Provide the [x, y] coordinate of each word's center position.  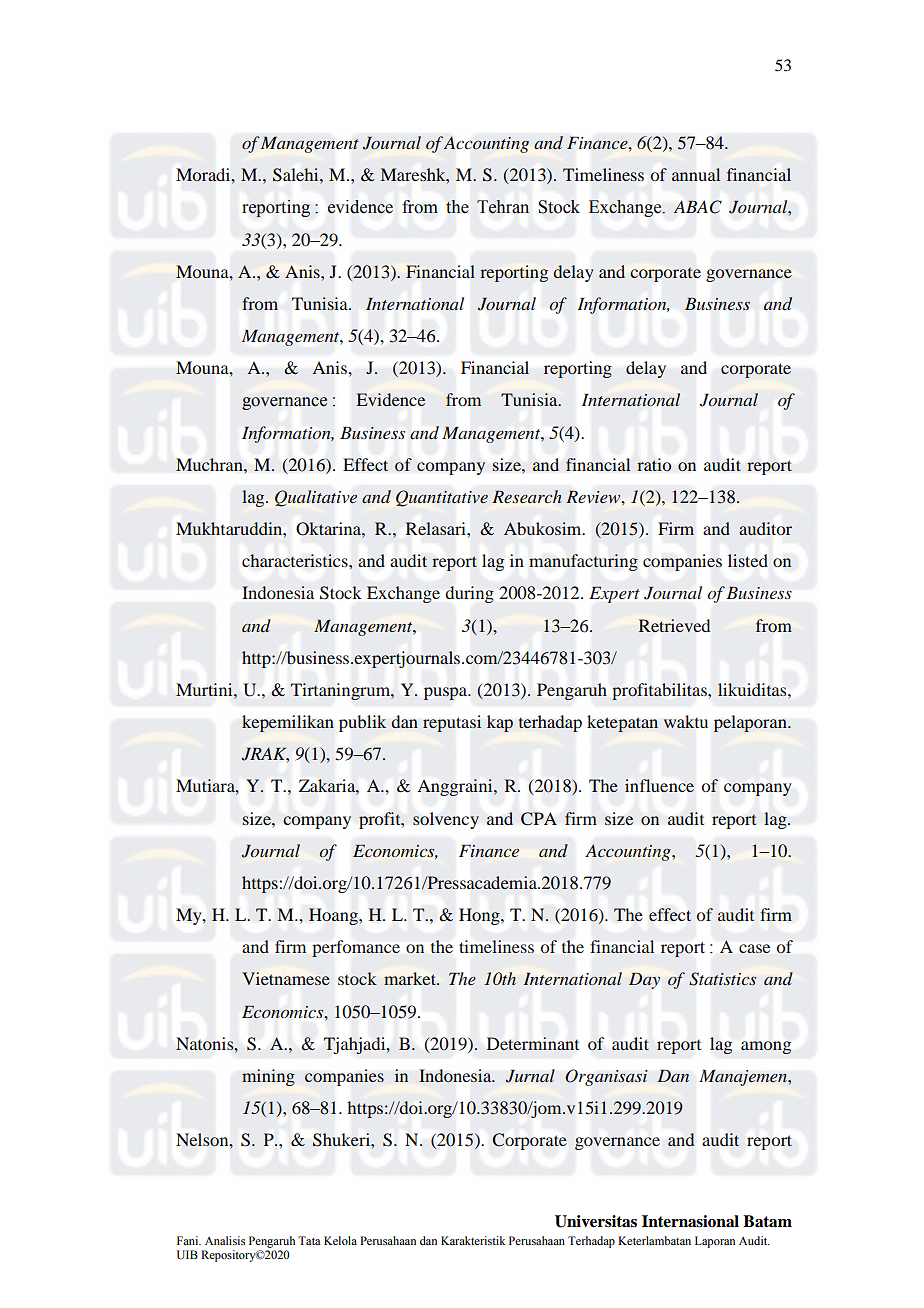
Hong [480, 916]
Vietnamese [286, 978]
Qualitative [316, 498]
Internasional [690, 1221]
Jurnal [530, 1076]
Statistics [722, 979]
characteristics [296, 560]
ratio [654, 464]
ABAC [698, 207]
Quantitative [442, 498]
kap [500, 723]
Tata [309, 1240]
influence [659, 785]
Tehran [503, 207]
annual [696, 174]
